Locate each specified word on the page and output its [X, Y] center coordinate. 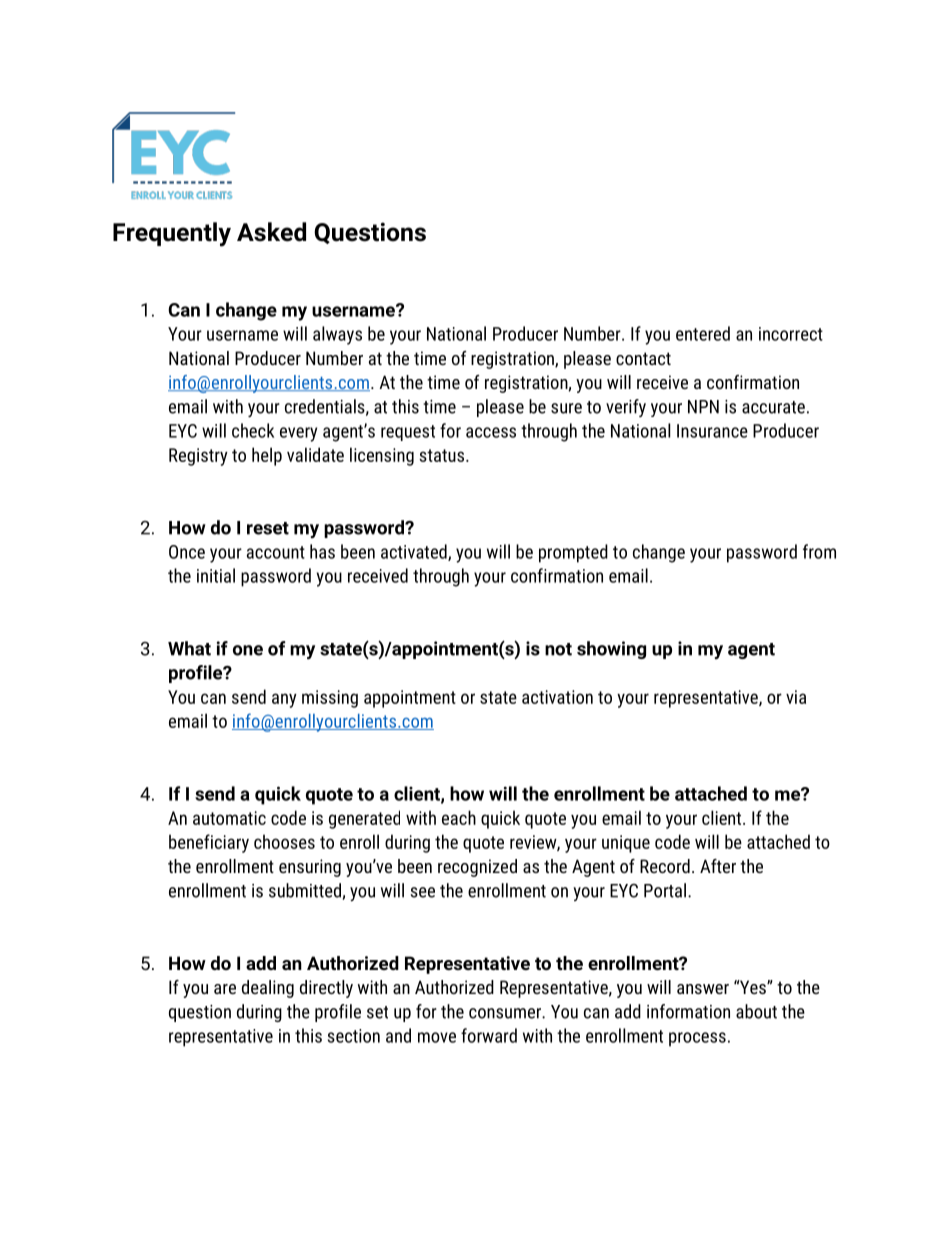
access [491, 432]
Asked [271, 232]
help [267, 456]
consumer [506, 1013]
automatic [229, 818]
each [459, 817]
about [756, 1011]
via [796, 697]
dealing [268, 989]
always [337, 335]
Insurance [712, 431]
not [558, 649]
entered [703, 333]
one [248, 650]
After [718, 866]
